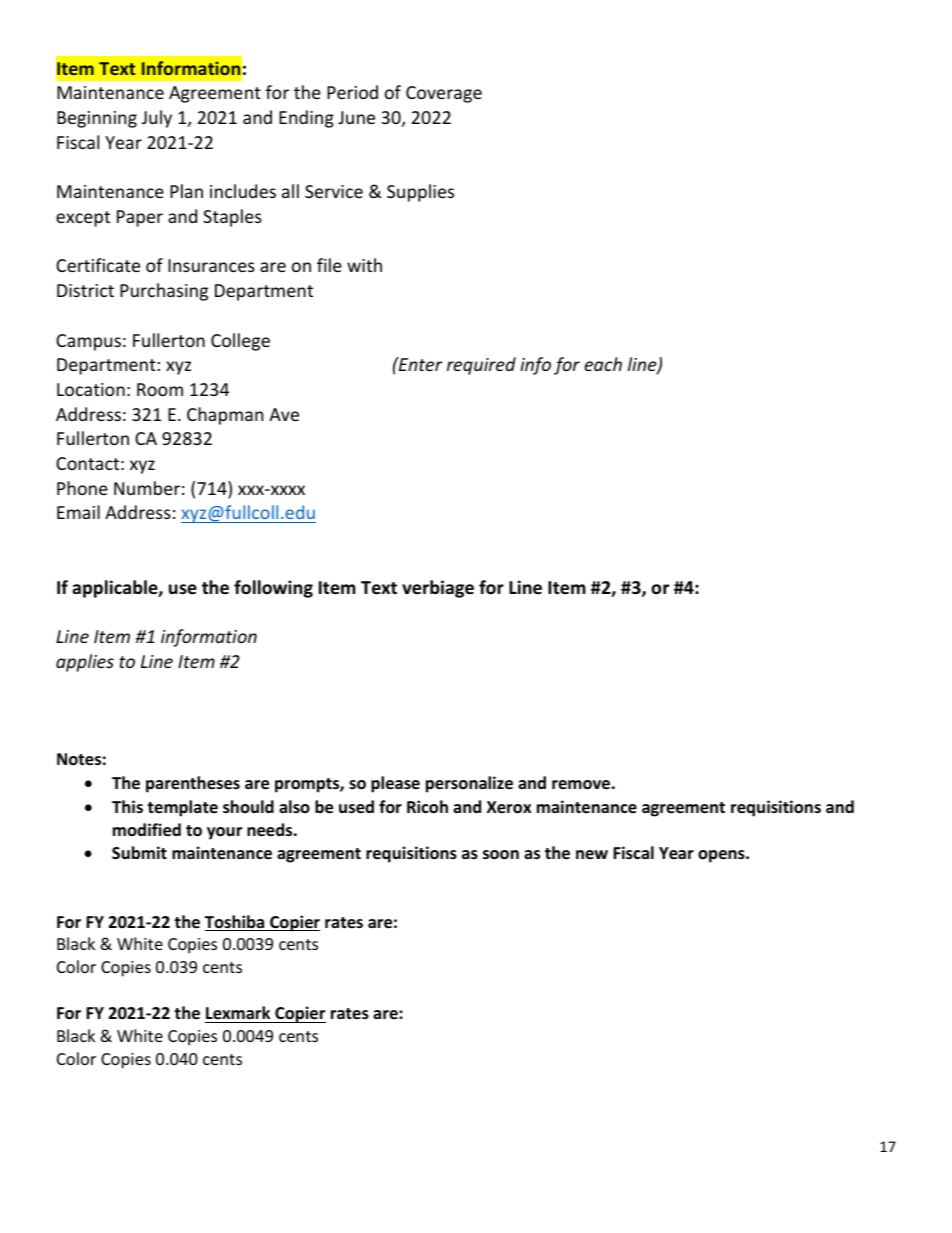  I want to click on June, so click(356, 117).
